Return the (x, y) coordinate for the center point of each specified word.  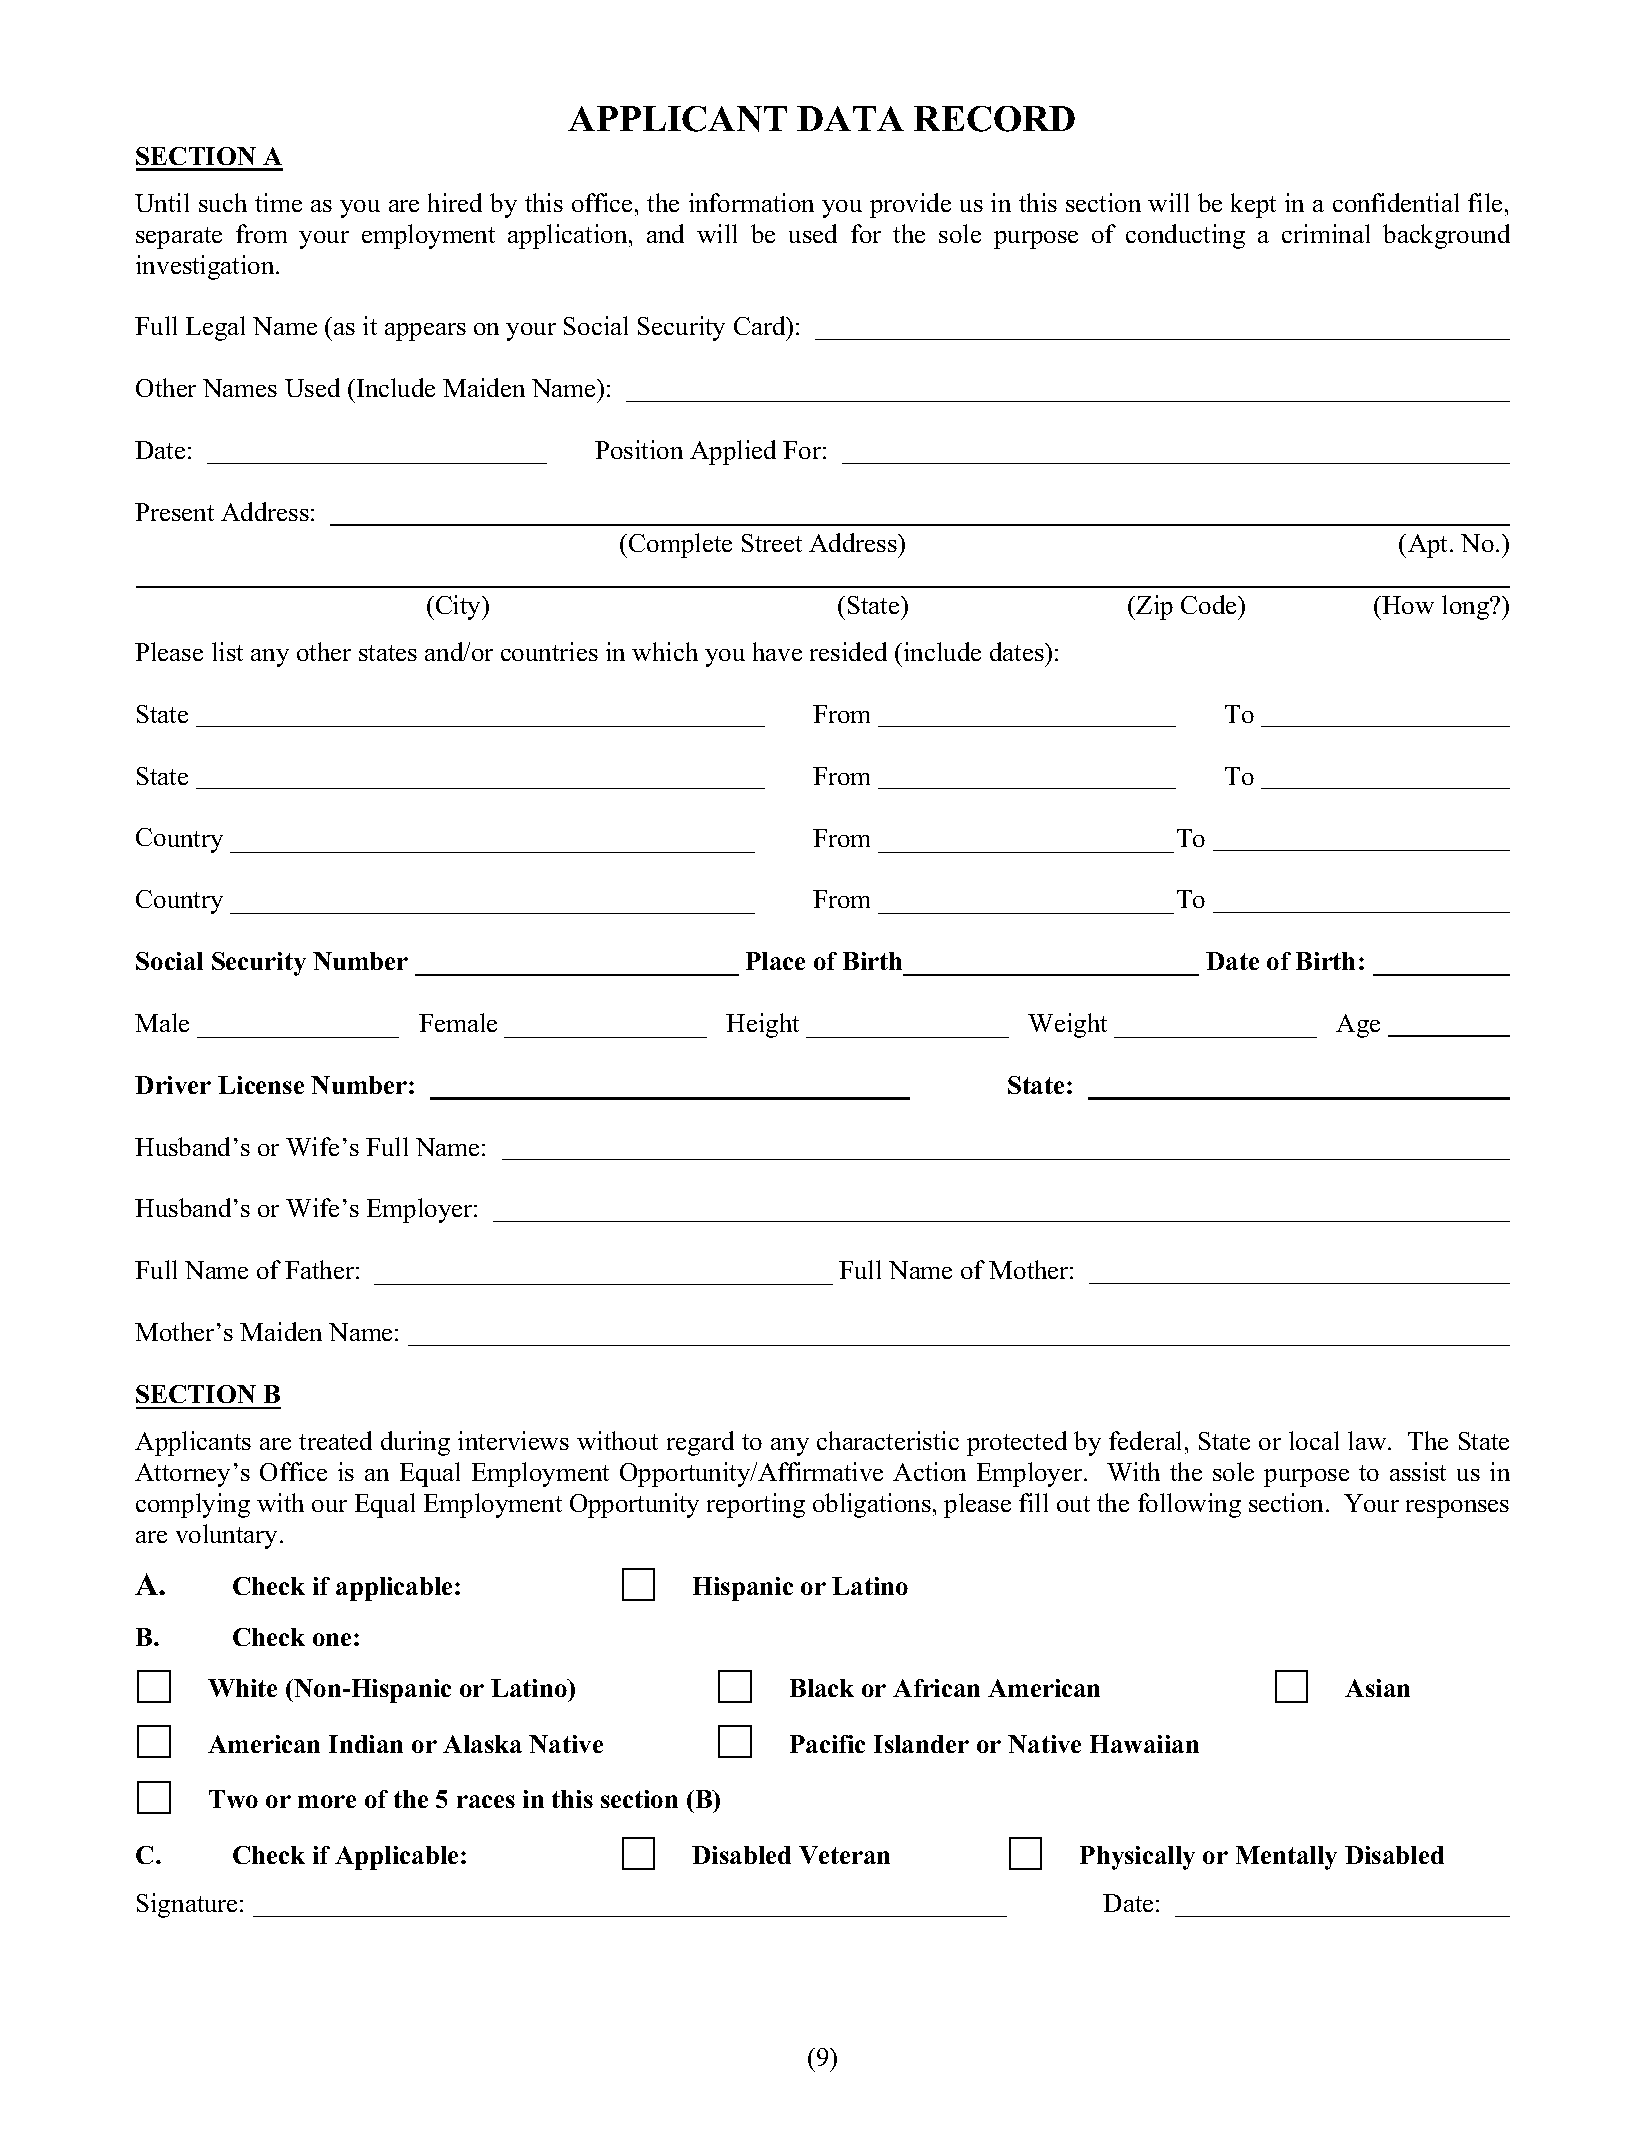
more (327, 1801)
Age (1358, 1026)
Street (772, 543)
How (1408, 605)
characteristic (888, 1440)
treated (335, 1440)
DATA (850, 118)
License (261, 1085)
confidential (1396, 202)
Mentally (1286, 1858)
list (227, 651)
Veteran (844, 1855)
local (1314, 1440)
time (278, 202)
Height (762, 1025)
